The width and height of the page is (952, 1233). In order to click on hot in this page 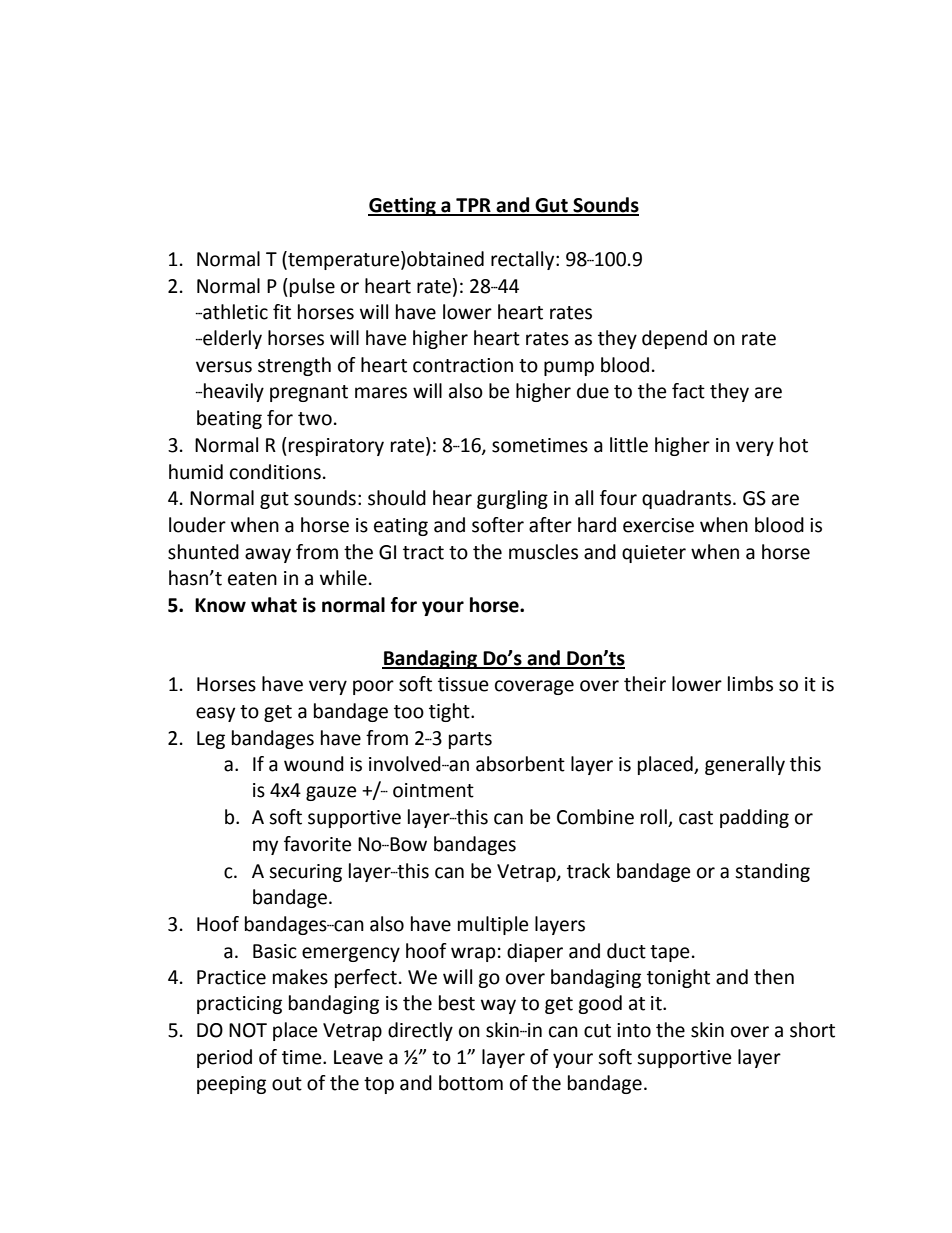, I will do `click(794, 445)`.
